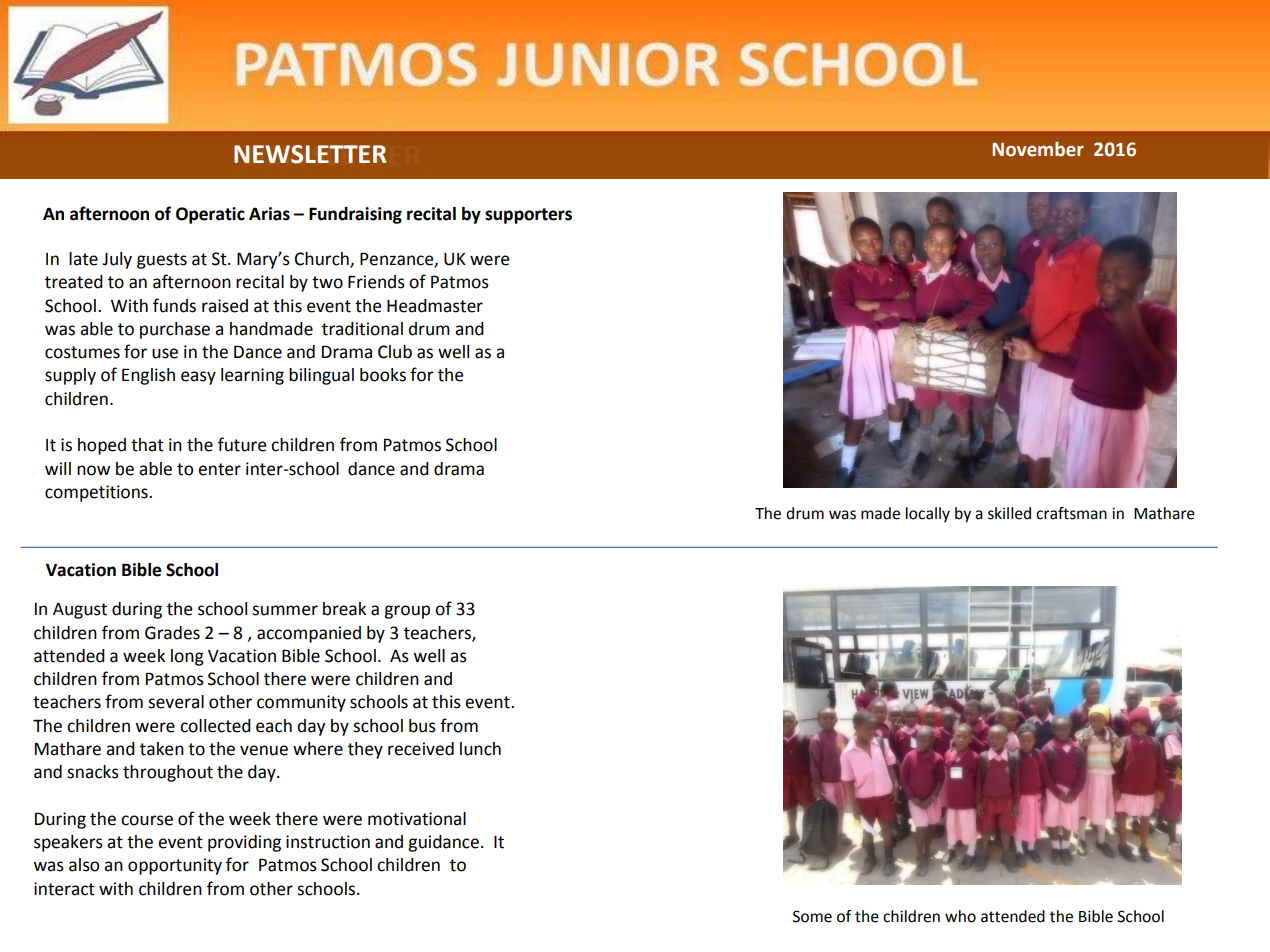 Image resolution: width=1270 pixels, height=952 pixels. What do you see at coordinates (528, 216) in the screenshot?
I see `supporters` at bounding box center [528, 216].
